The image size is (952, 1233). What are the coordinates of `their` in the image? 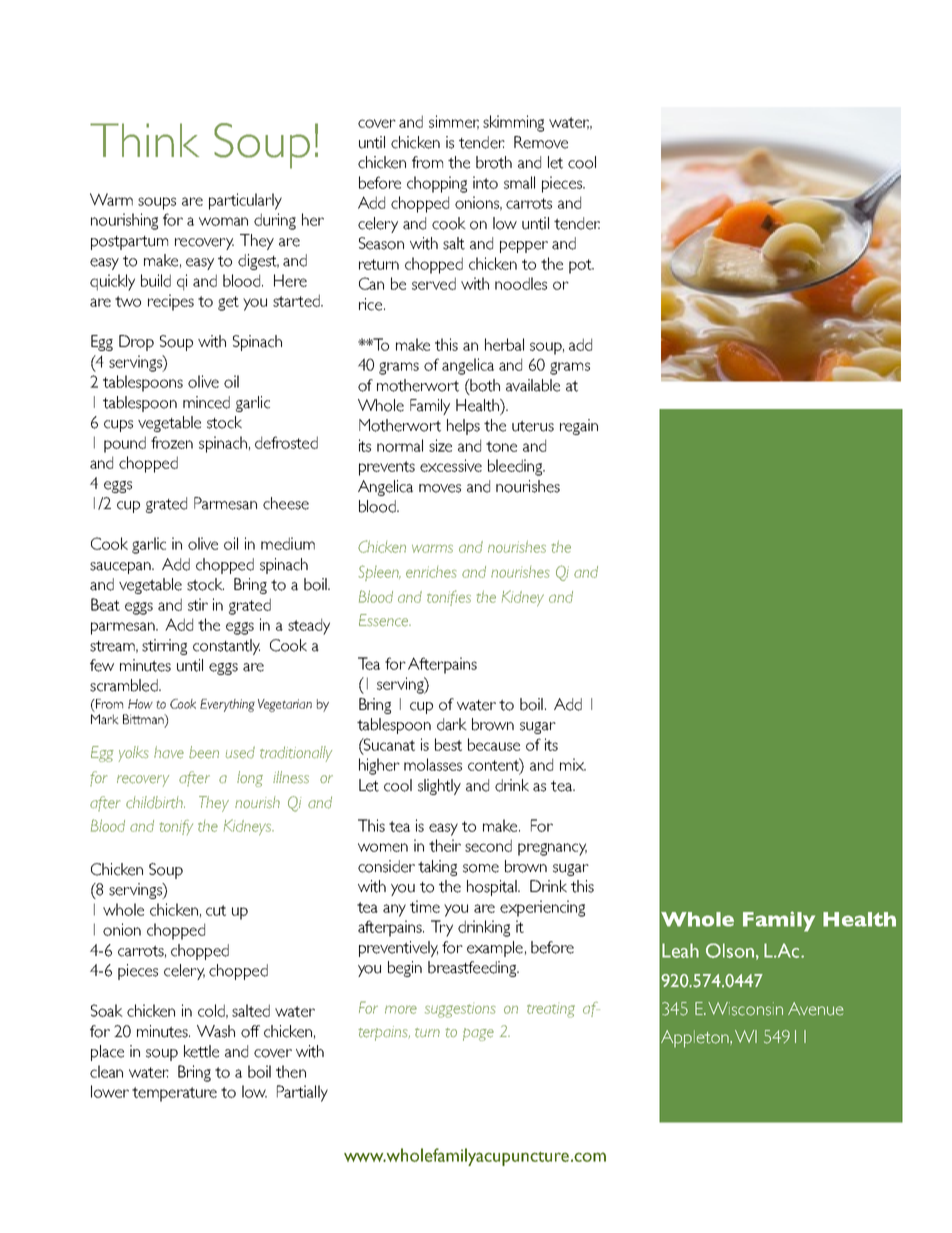 It's located at (445, 845).
